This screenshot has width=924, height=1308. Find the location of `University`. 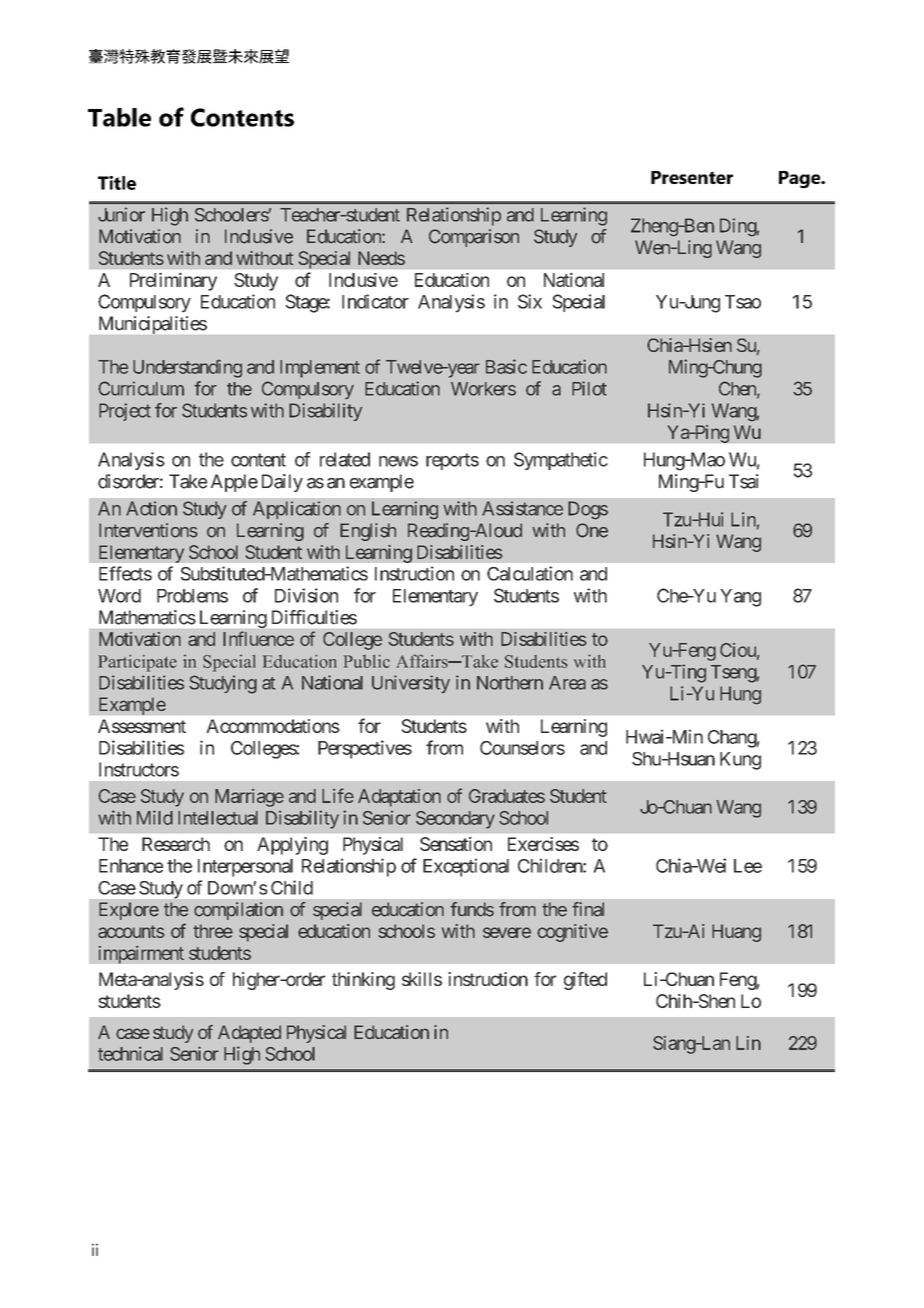

University is located at coordinates (411, 684).
